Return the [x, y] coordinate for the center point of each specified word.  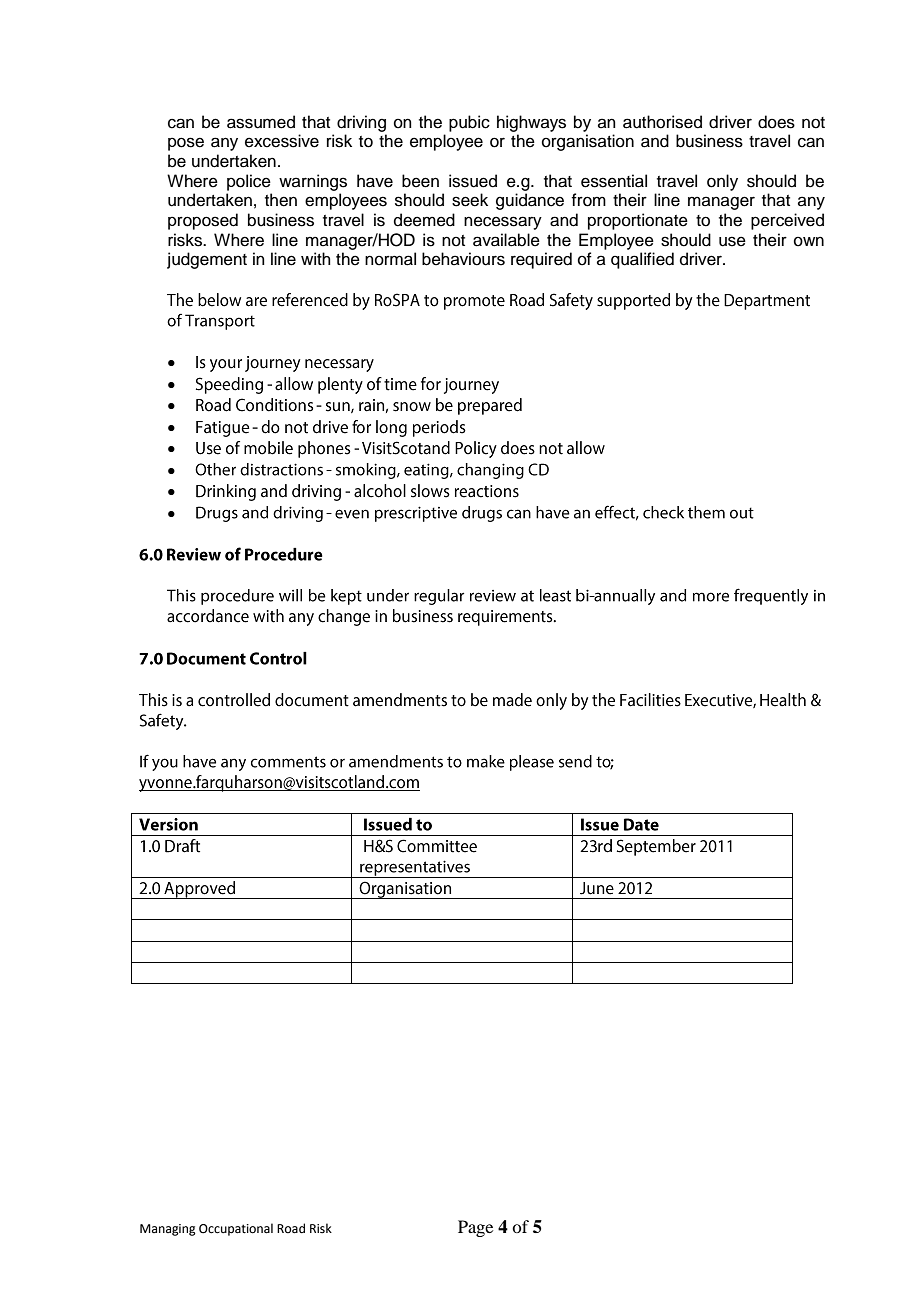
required [541, 260]
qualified [642, 260]
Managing [168, 1230]
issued [473, 181]
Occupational [236, 1229]
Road [291, 1228]
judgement [207, 260]
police [249, 182]
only [722, 182]
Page [475, 1228]
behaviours [463, 259]
